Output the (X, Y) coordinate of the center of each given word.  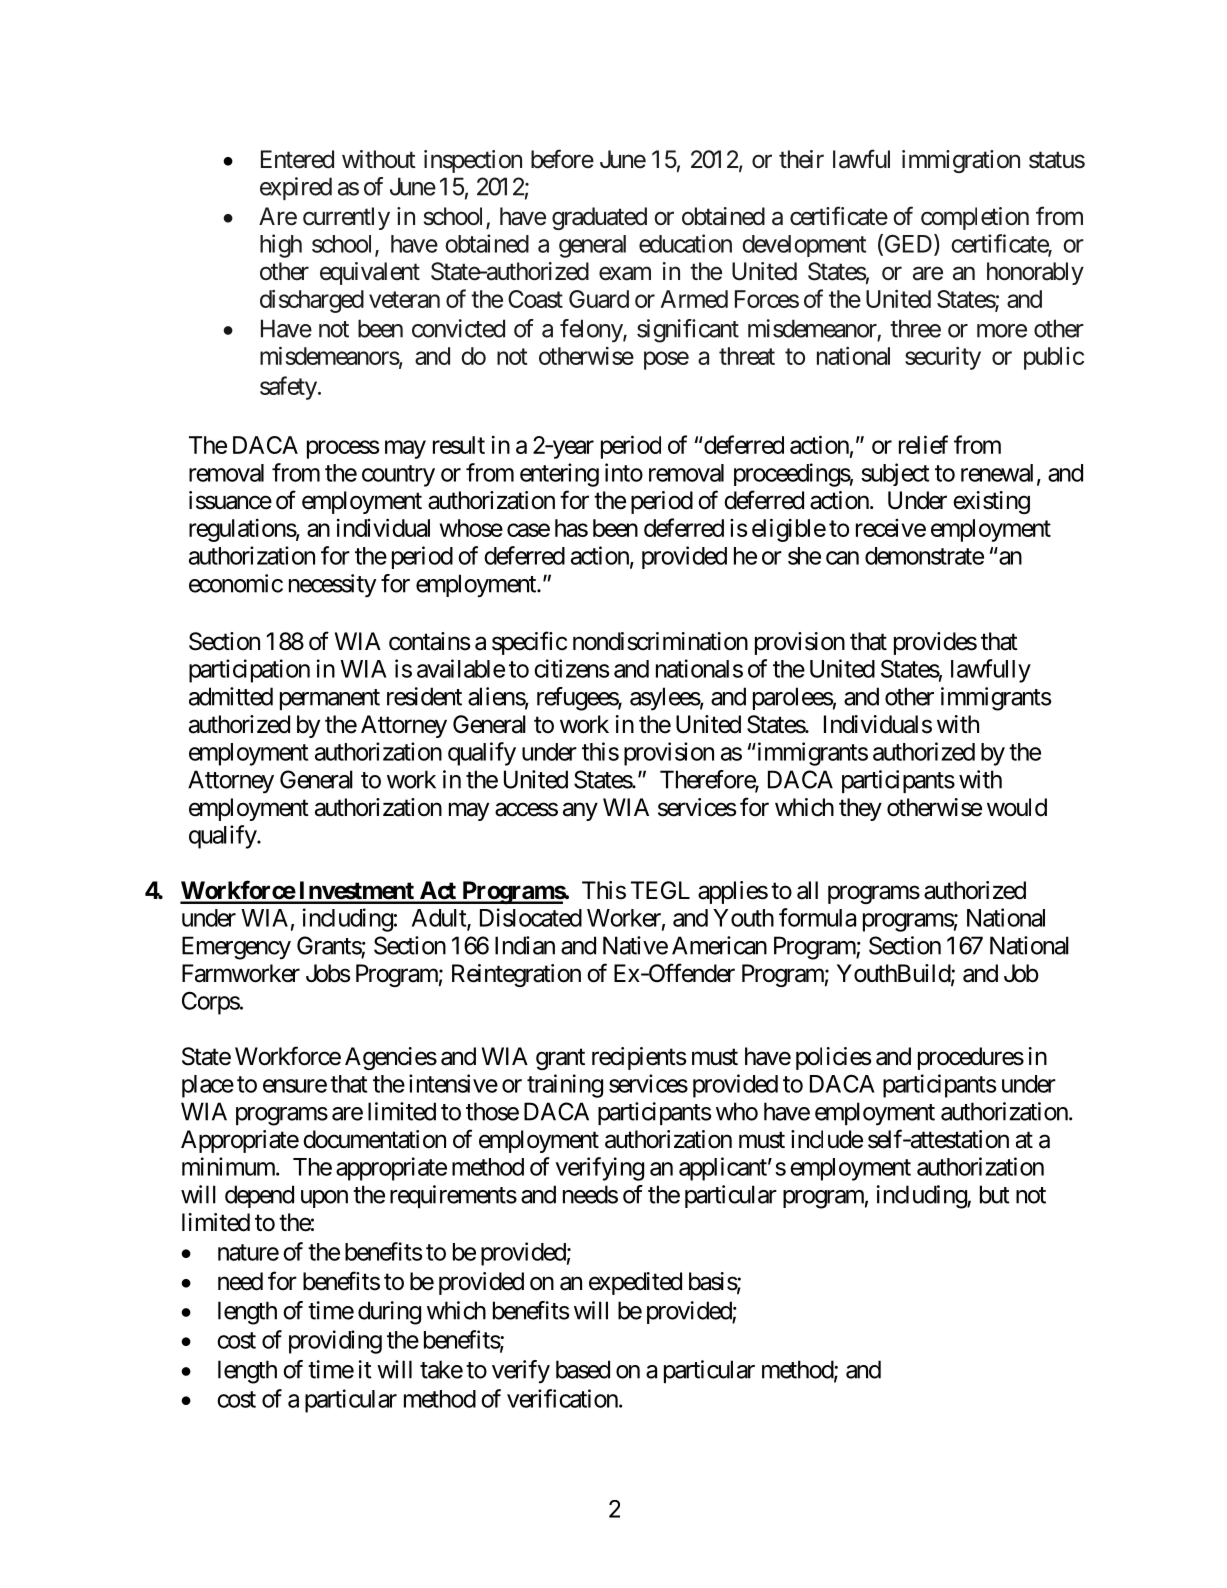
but (995, 1194)
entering (559, 475)
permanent (330, 699)
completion (975, 218)
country (398, 476)
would (1017, 807)
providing (335, 1342)
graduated (599, 218)
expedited (635, 1283)
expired (296, 188)
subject (895, 474)
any (580, 811)
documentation (374, 1139)
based (583, 1369)
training (565, 1086)
